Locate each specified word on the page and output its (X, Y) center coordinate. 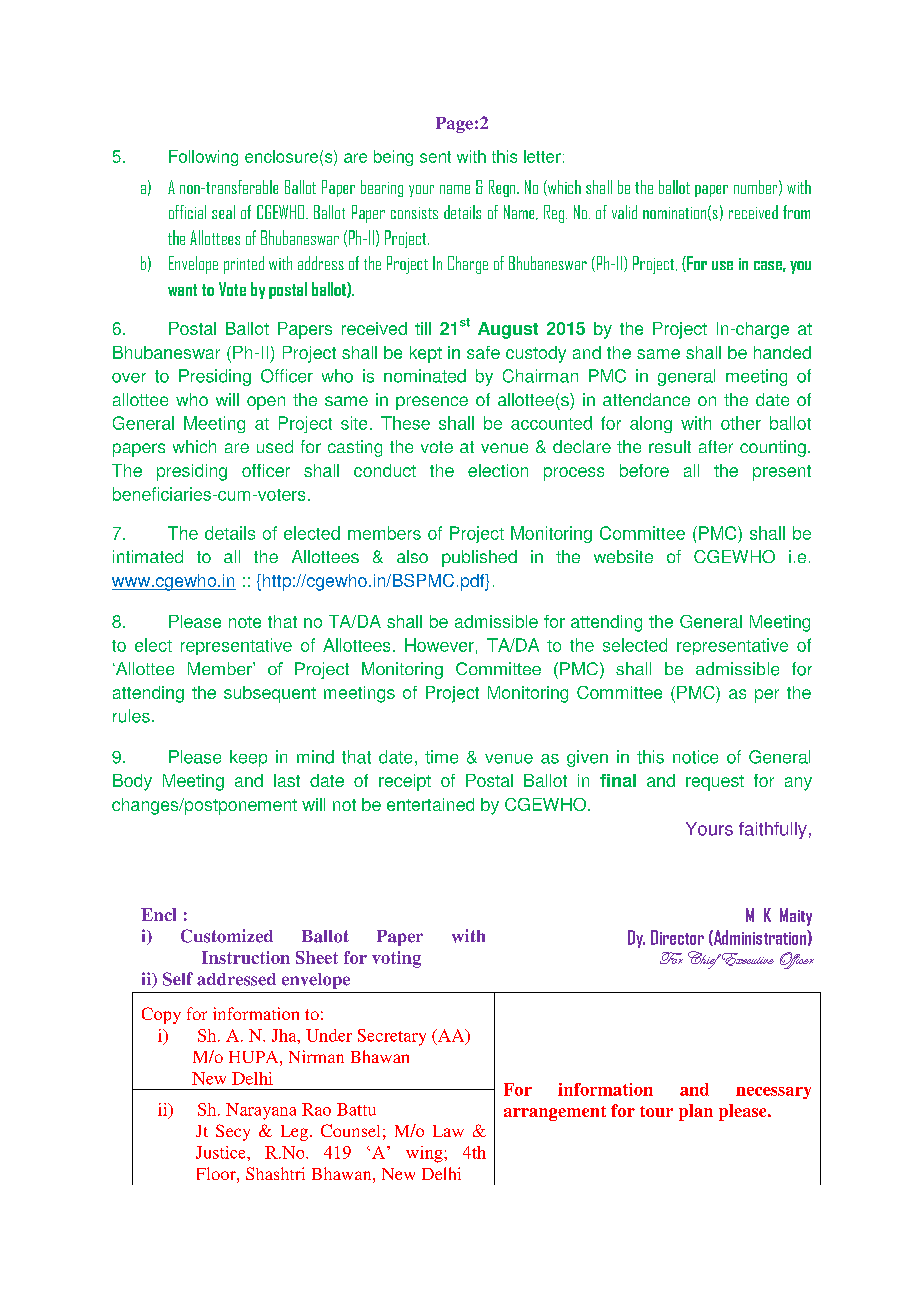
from (796, 212)
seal (223, 212)
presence (432, 403)
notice (695, 757)
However (439, 645)
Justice (222, 1152)
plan (696, 1112)
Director (677, 937)
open (266, 403)
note (245, 622)
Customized (227, 936)
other (741, 423)
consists (414, 213)
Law (448, 1131)
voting (396, 959)
